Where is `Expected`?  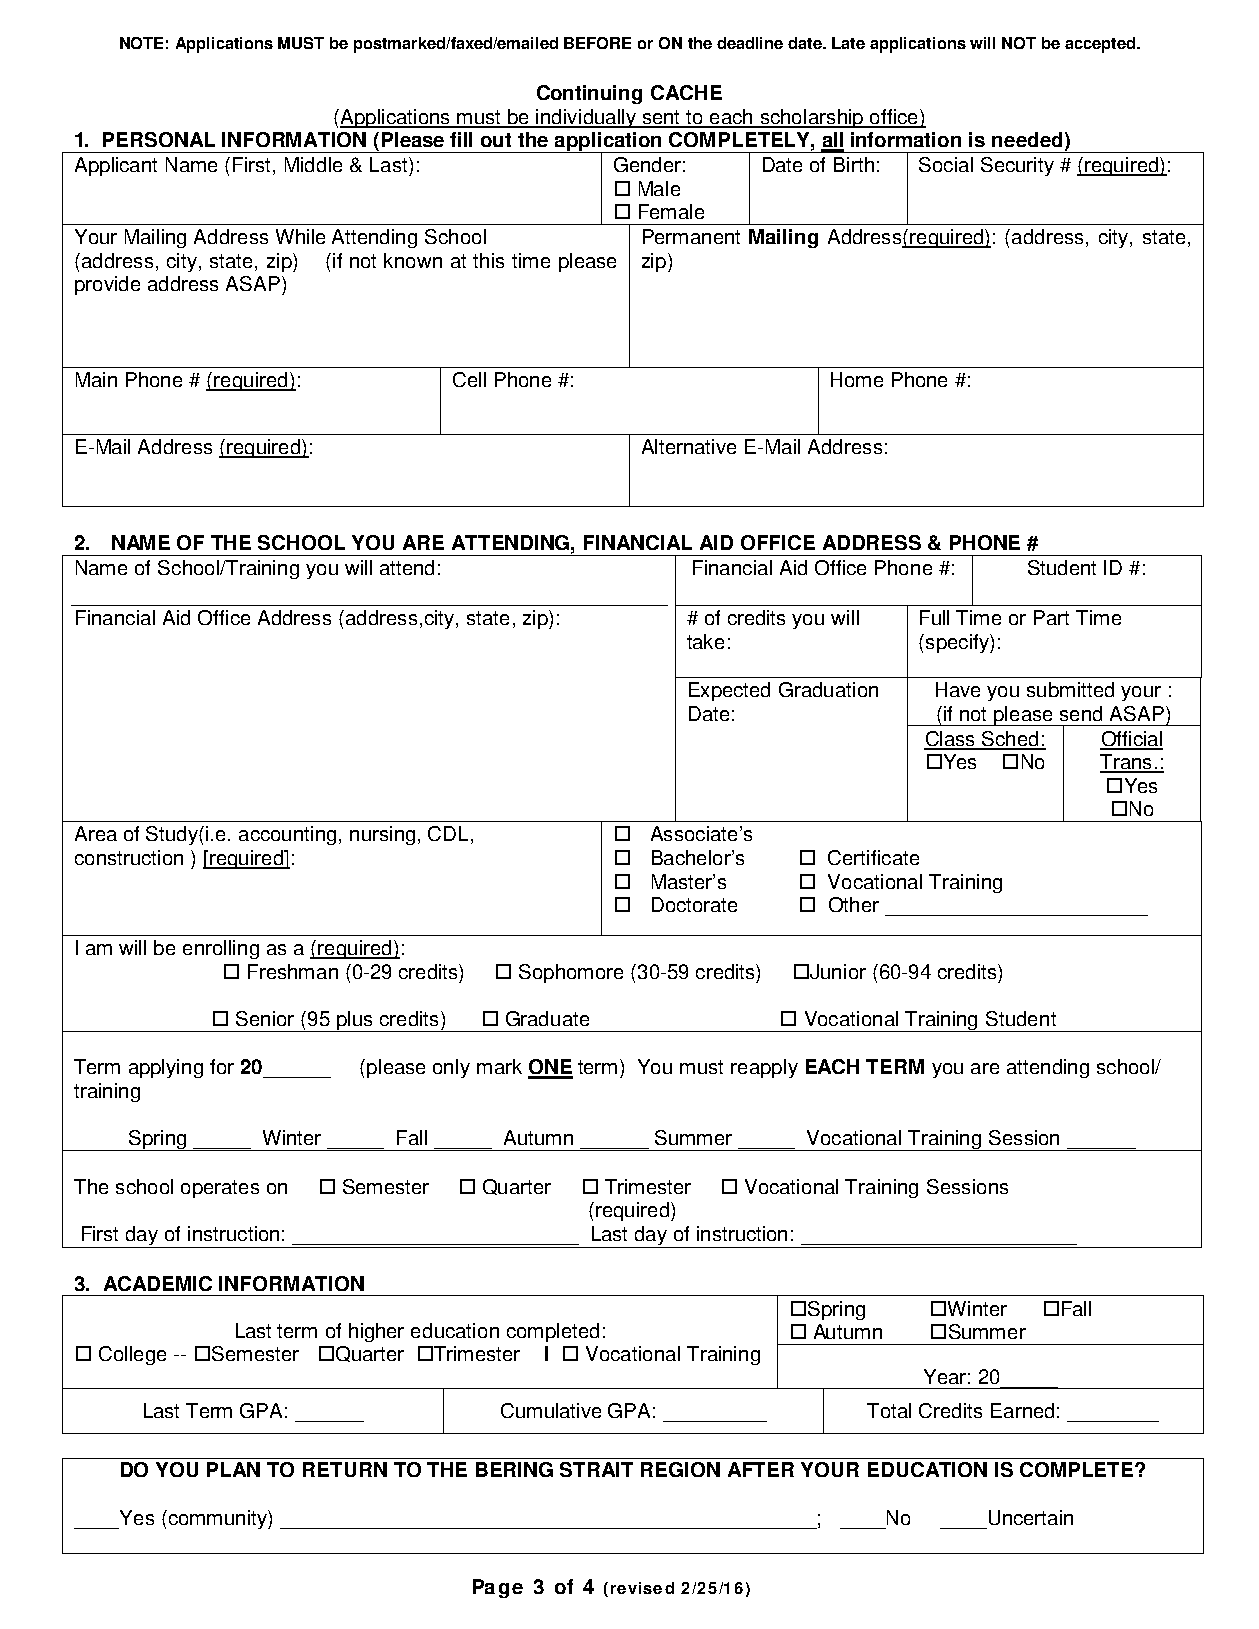
Expected is located at coordinates (729, 691).
